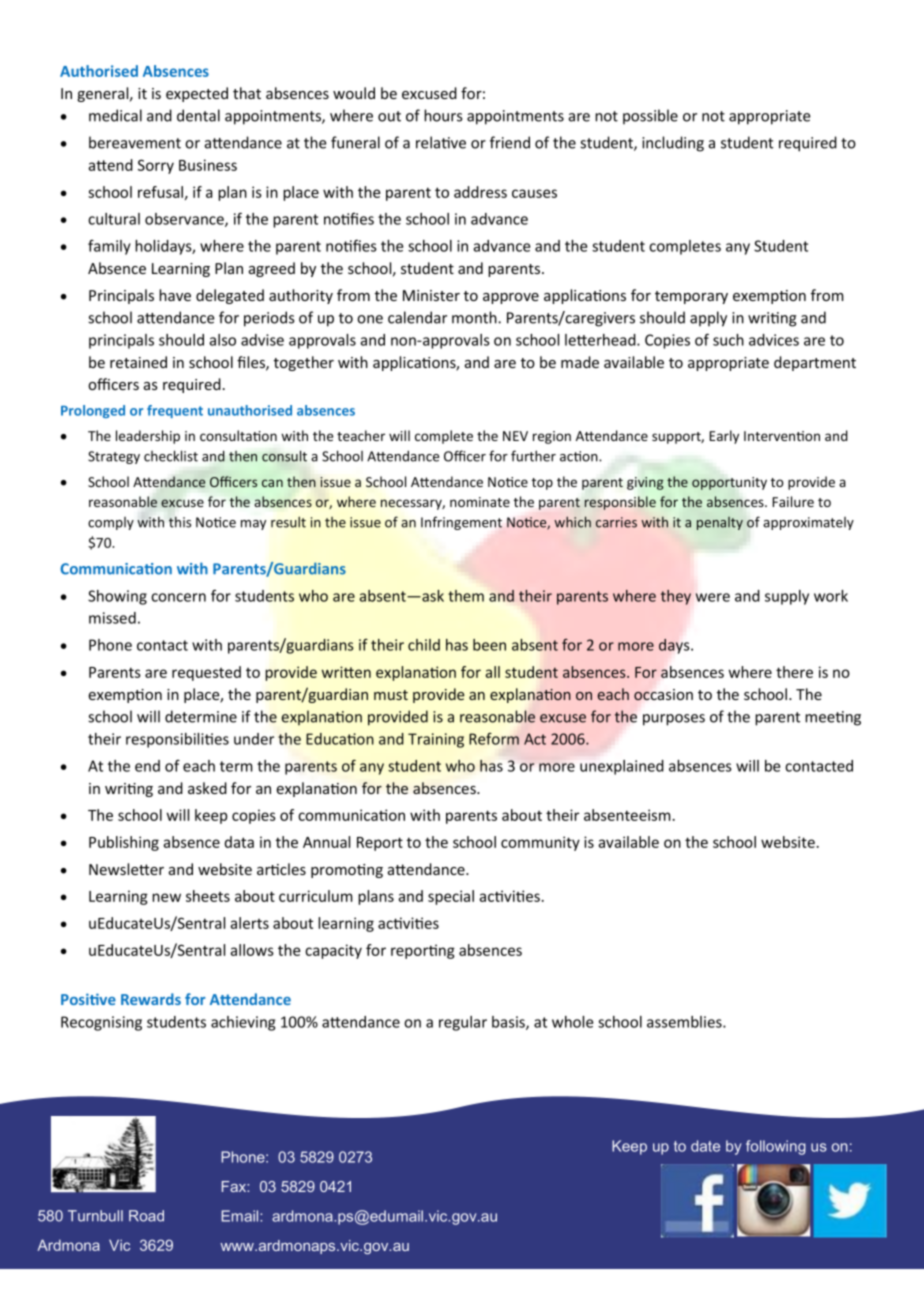 This screenshot has height=1308, width=924. What do you see at coordinates (720, 523) in the screenshot?
I see `penalty` at bounding box center [720, 523].
